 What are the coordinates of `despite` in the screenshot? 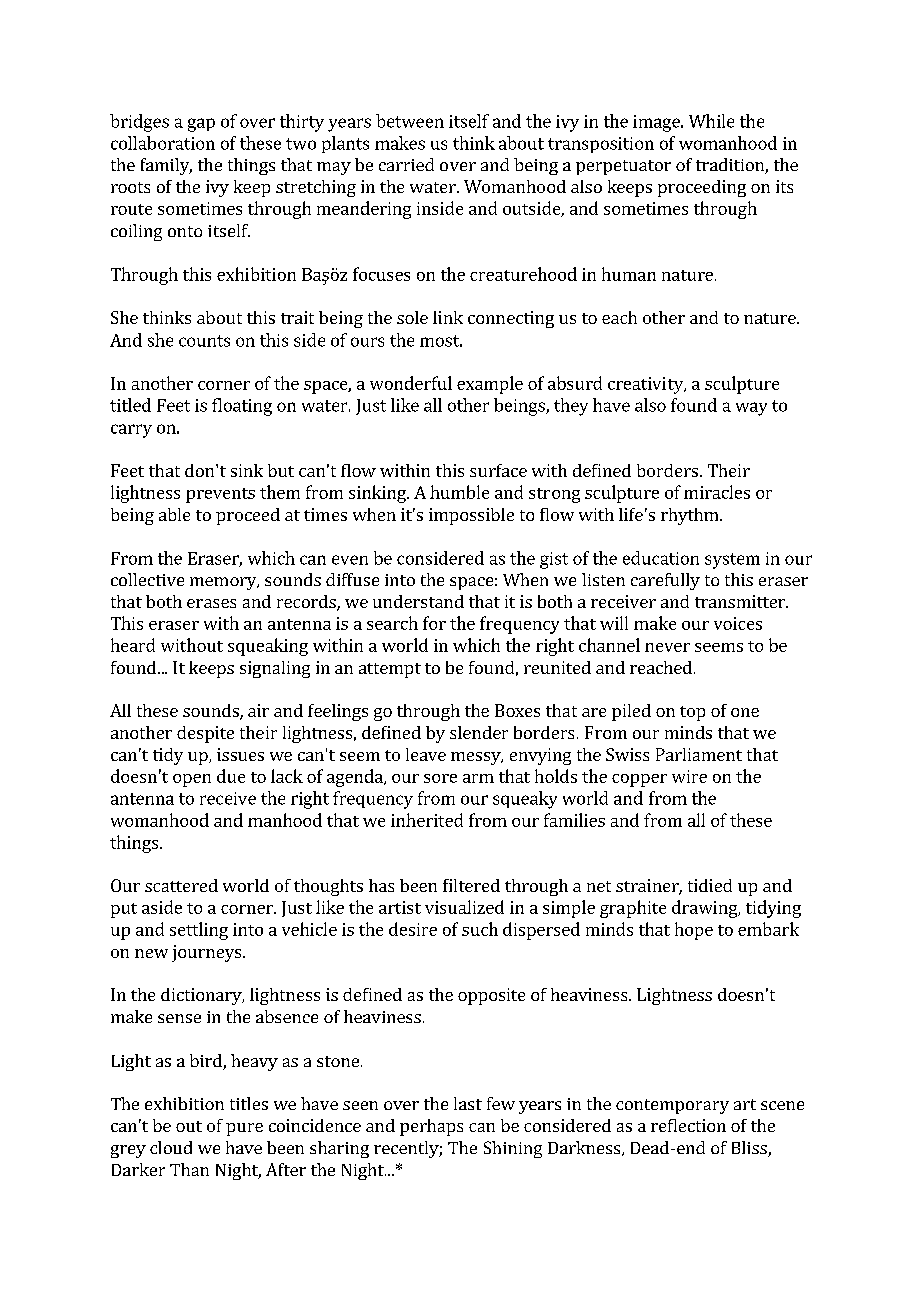 It's located at (205, 734).
